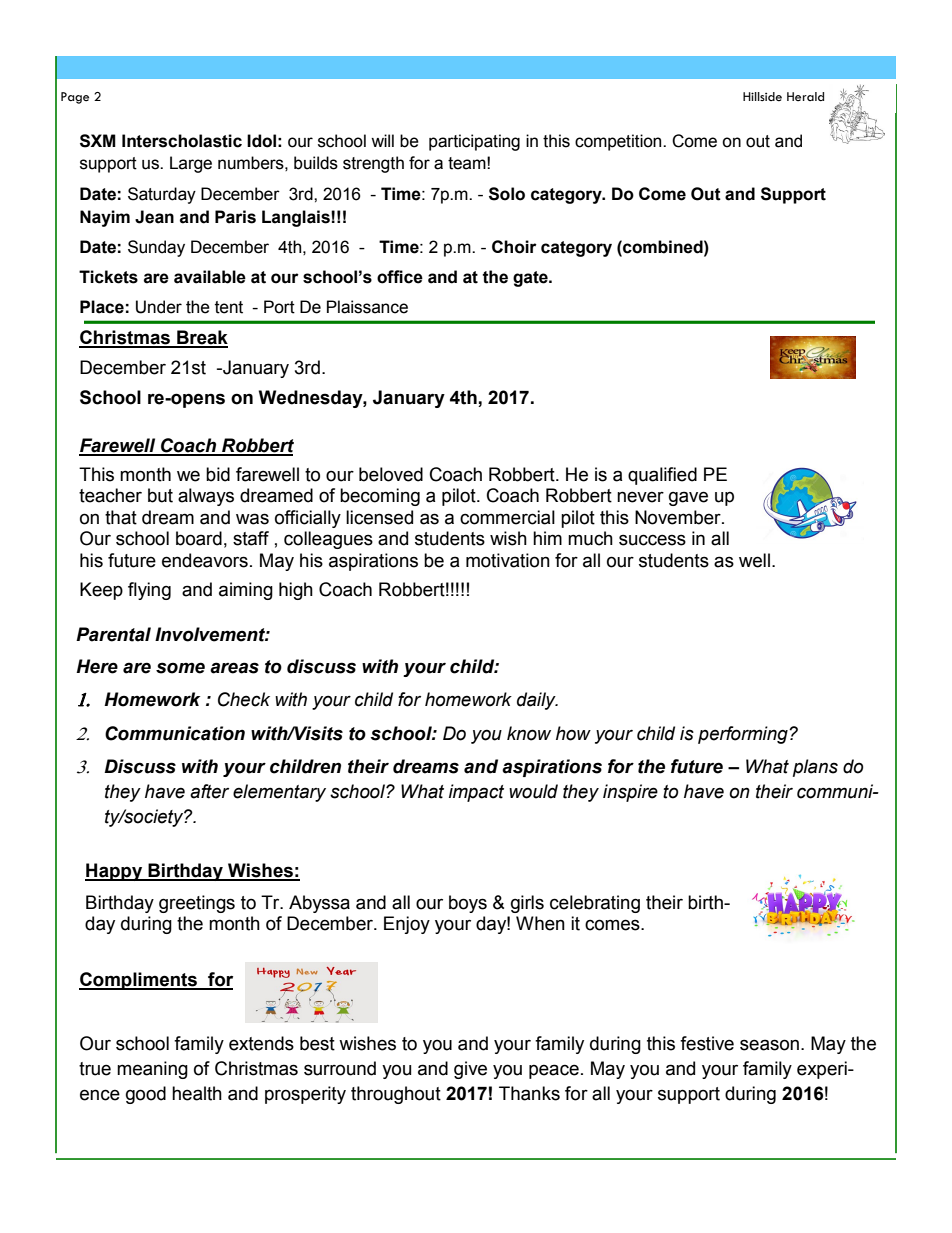 The height and width of the image is (1233, 952). Describe the element at coordinates (149, 591) in the image. I see `flying` at that location.
